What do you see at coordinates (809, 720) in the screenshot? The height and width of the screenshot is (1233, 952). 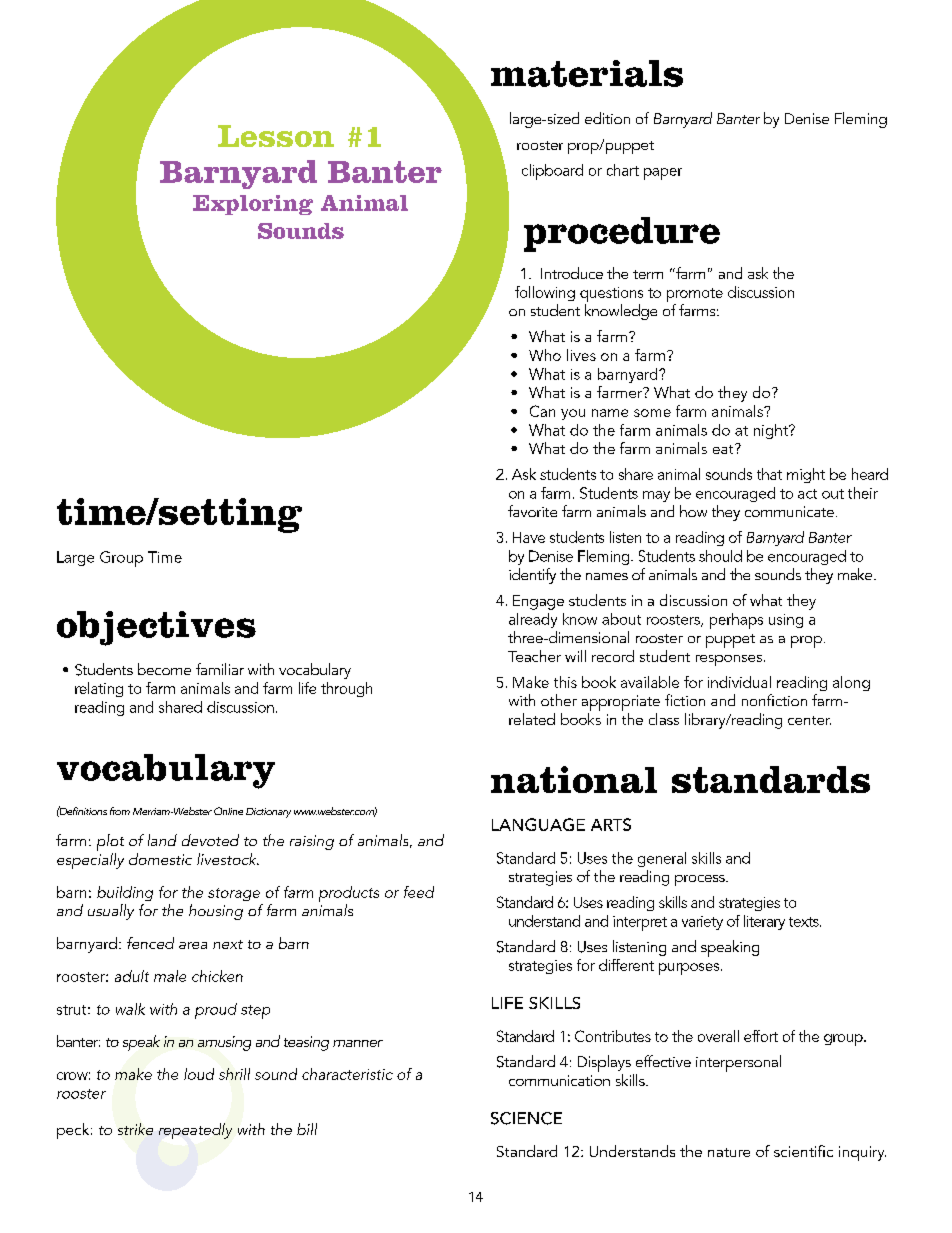 I see `center` at bounding box center [809, 720].
